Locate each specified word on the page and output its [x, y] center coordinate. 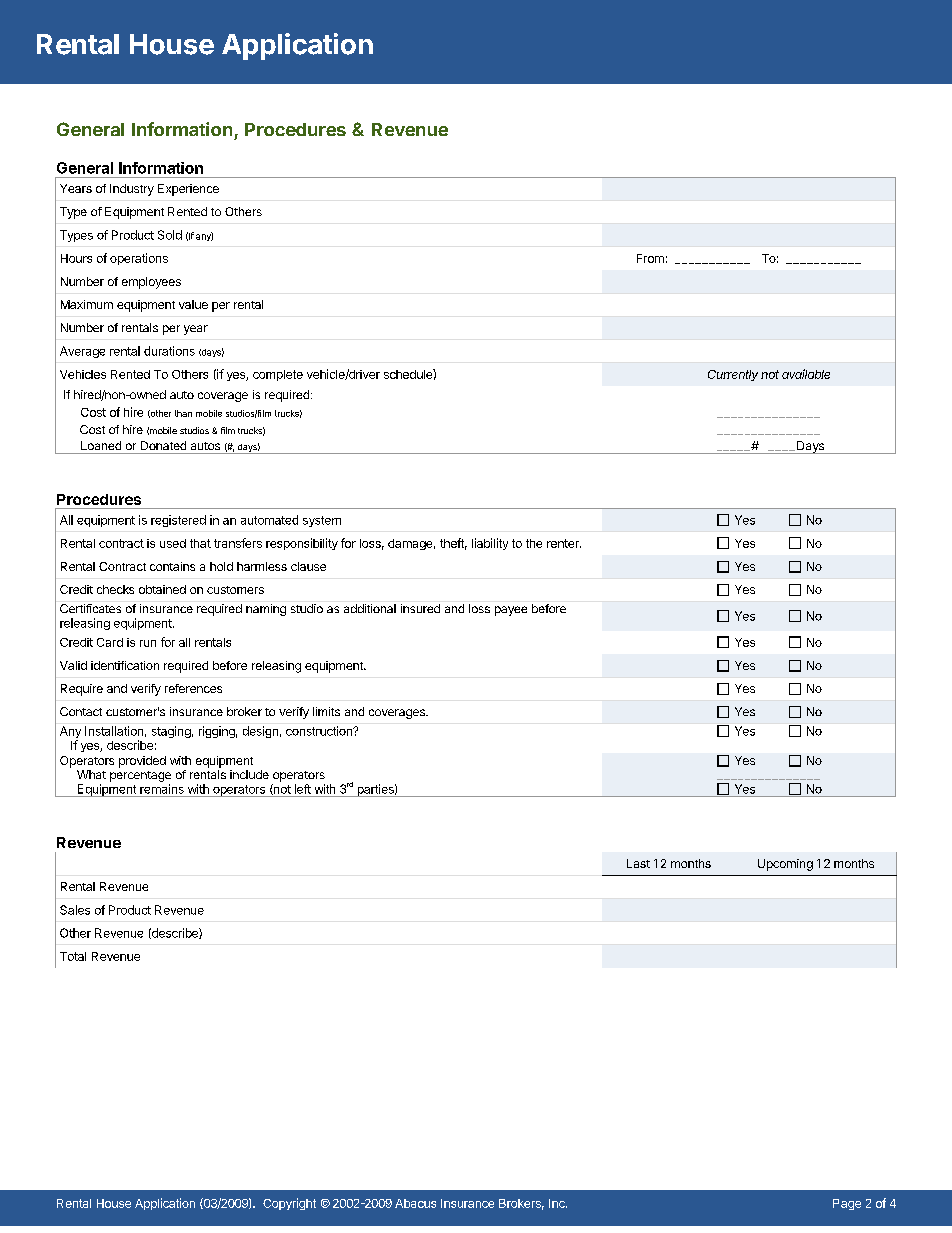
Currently [733, 375]
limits [326, 711]
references [193, 688]
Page [847, 1204]
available [806, 374]
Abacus [415, 1203]
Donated [163, 445]
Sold [170, 235]
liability [490, 544]
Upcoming [785, 865]
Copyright [289, 1204]
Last [638, 863]
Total [73, 956]
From [650, 258]
